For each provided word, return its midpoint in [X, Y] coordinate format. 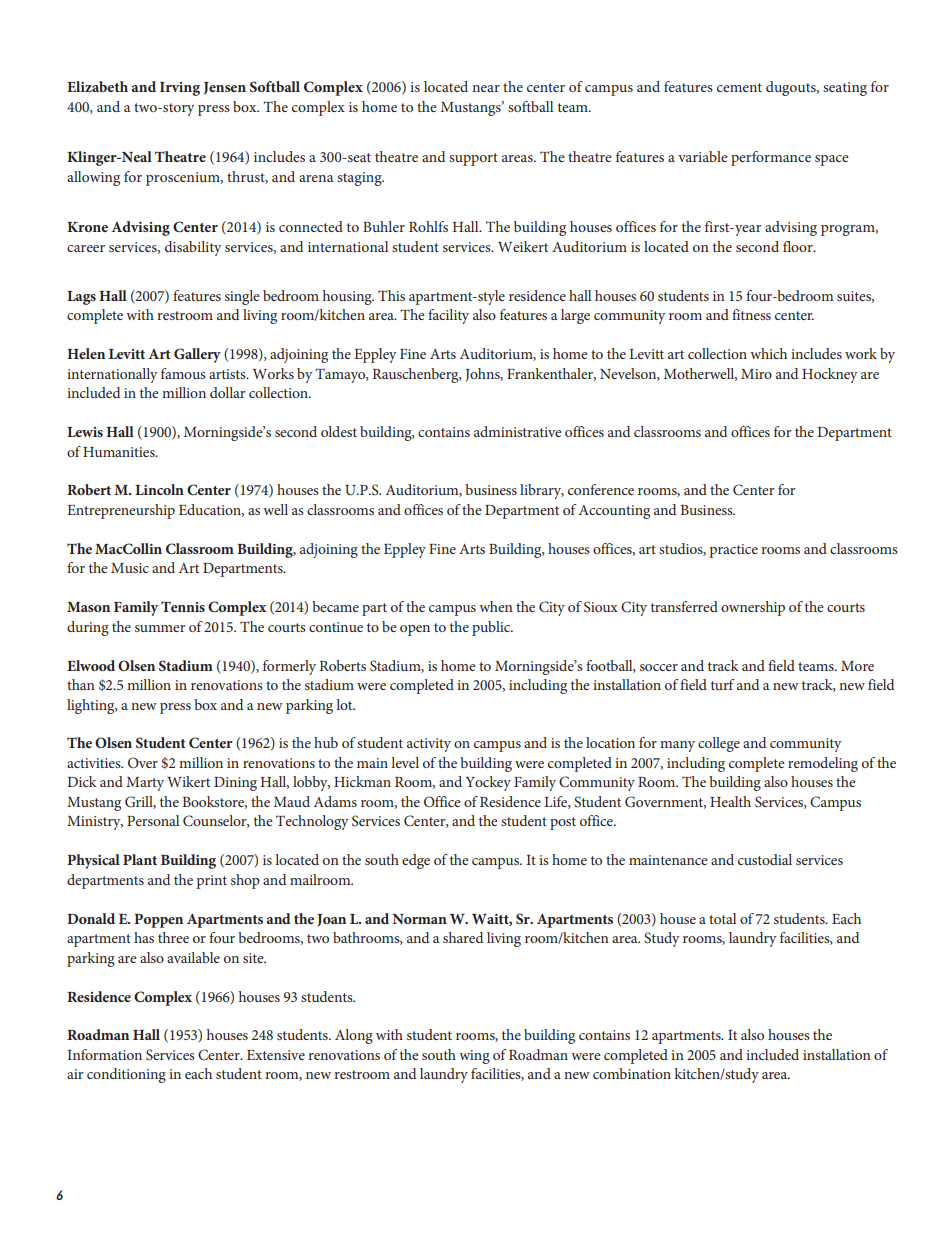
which [768, 353]
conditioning [126, 1075]
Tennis [183, 606]
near [486, 88]
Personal [153, 820]
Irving [180, 89]
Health [730, 801]
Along [354, 1036]
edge [416, 861]
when [496, 606]
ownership [753, 608]
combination [632, 1073]
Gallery [197, 355]
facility [448, 316]
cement [739, 87]
